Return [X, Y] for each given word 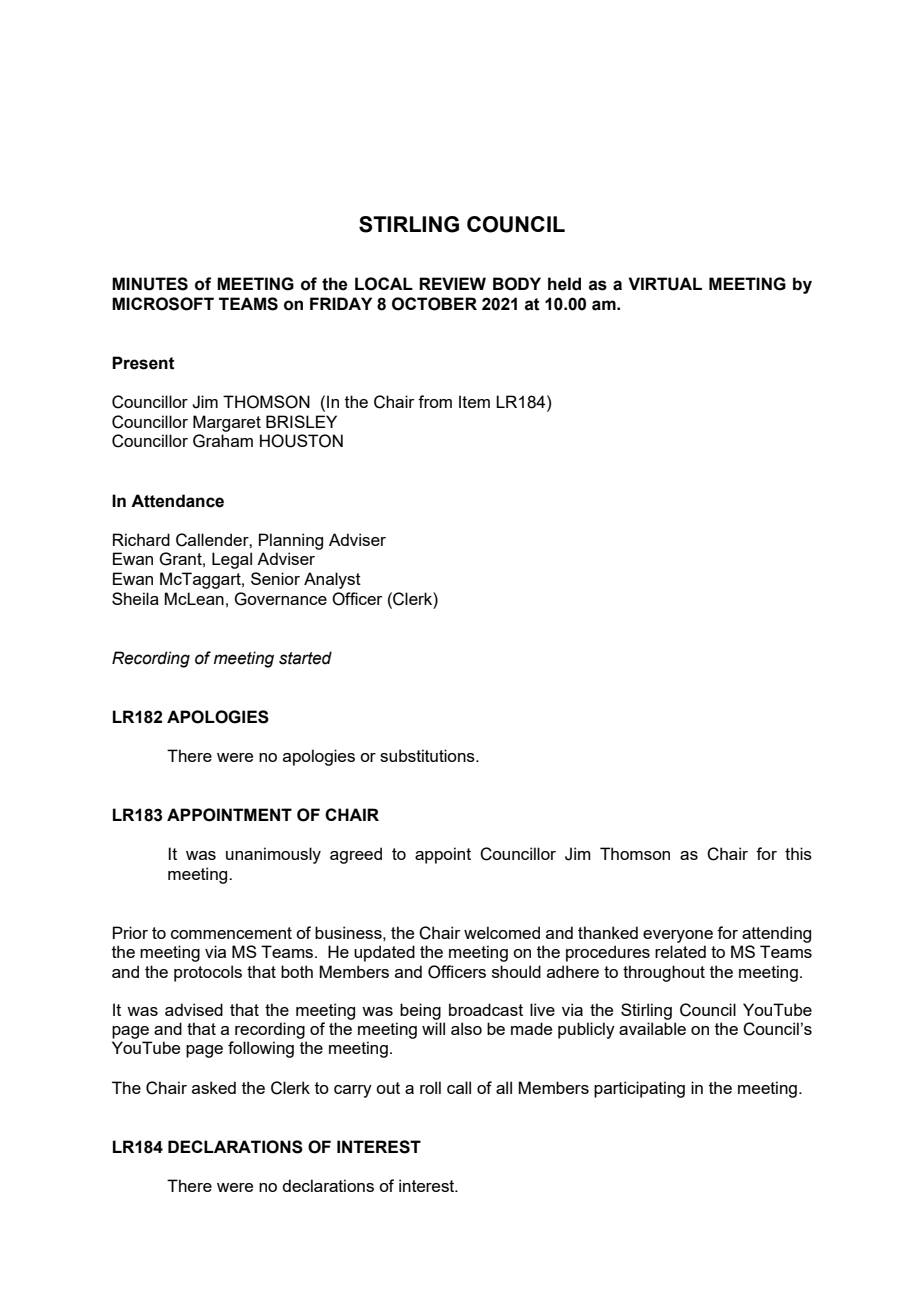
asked [214, 1087]
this [798, 853]
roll [430, 1087]
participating [639, 1089]
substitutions [428, 755]
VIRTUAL [665, 284]
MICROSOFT [163, 304]
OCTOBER [434, 304]
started [305, 658]
